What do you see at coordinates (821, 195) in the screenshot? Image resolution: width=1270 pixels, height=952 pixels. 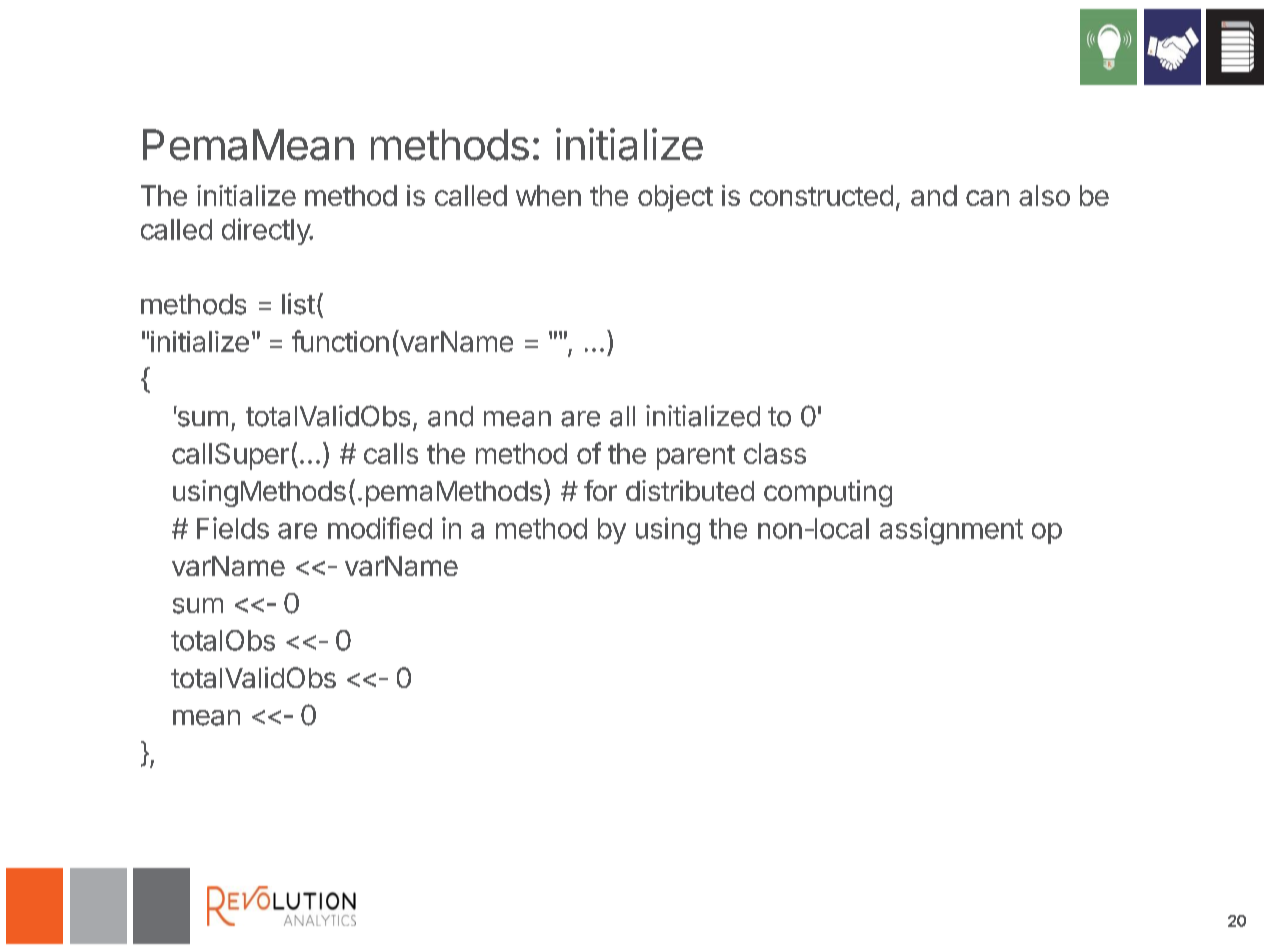 I see `constructed` at bounding box center [821, 195].
